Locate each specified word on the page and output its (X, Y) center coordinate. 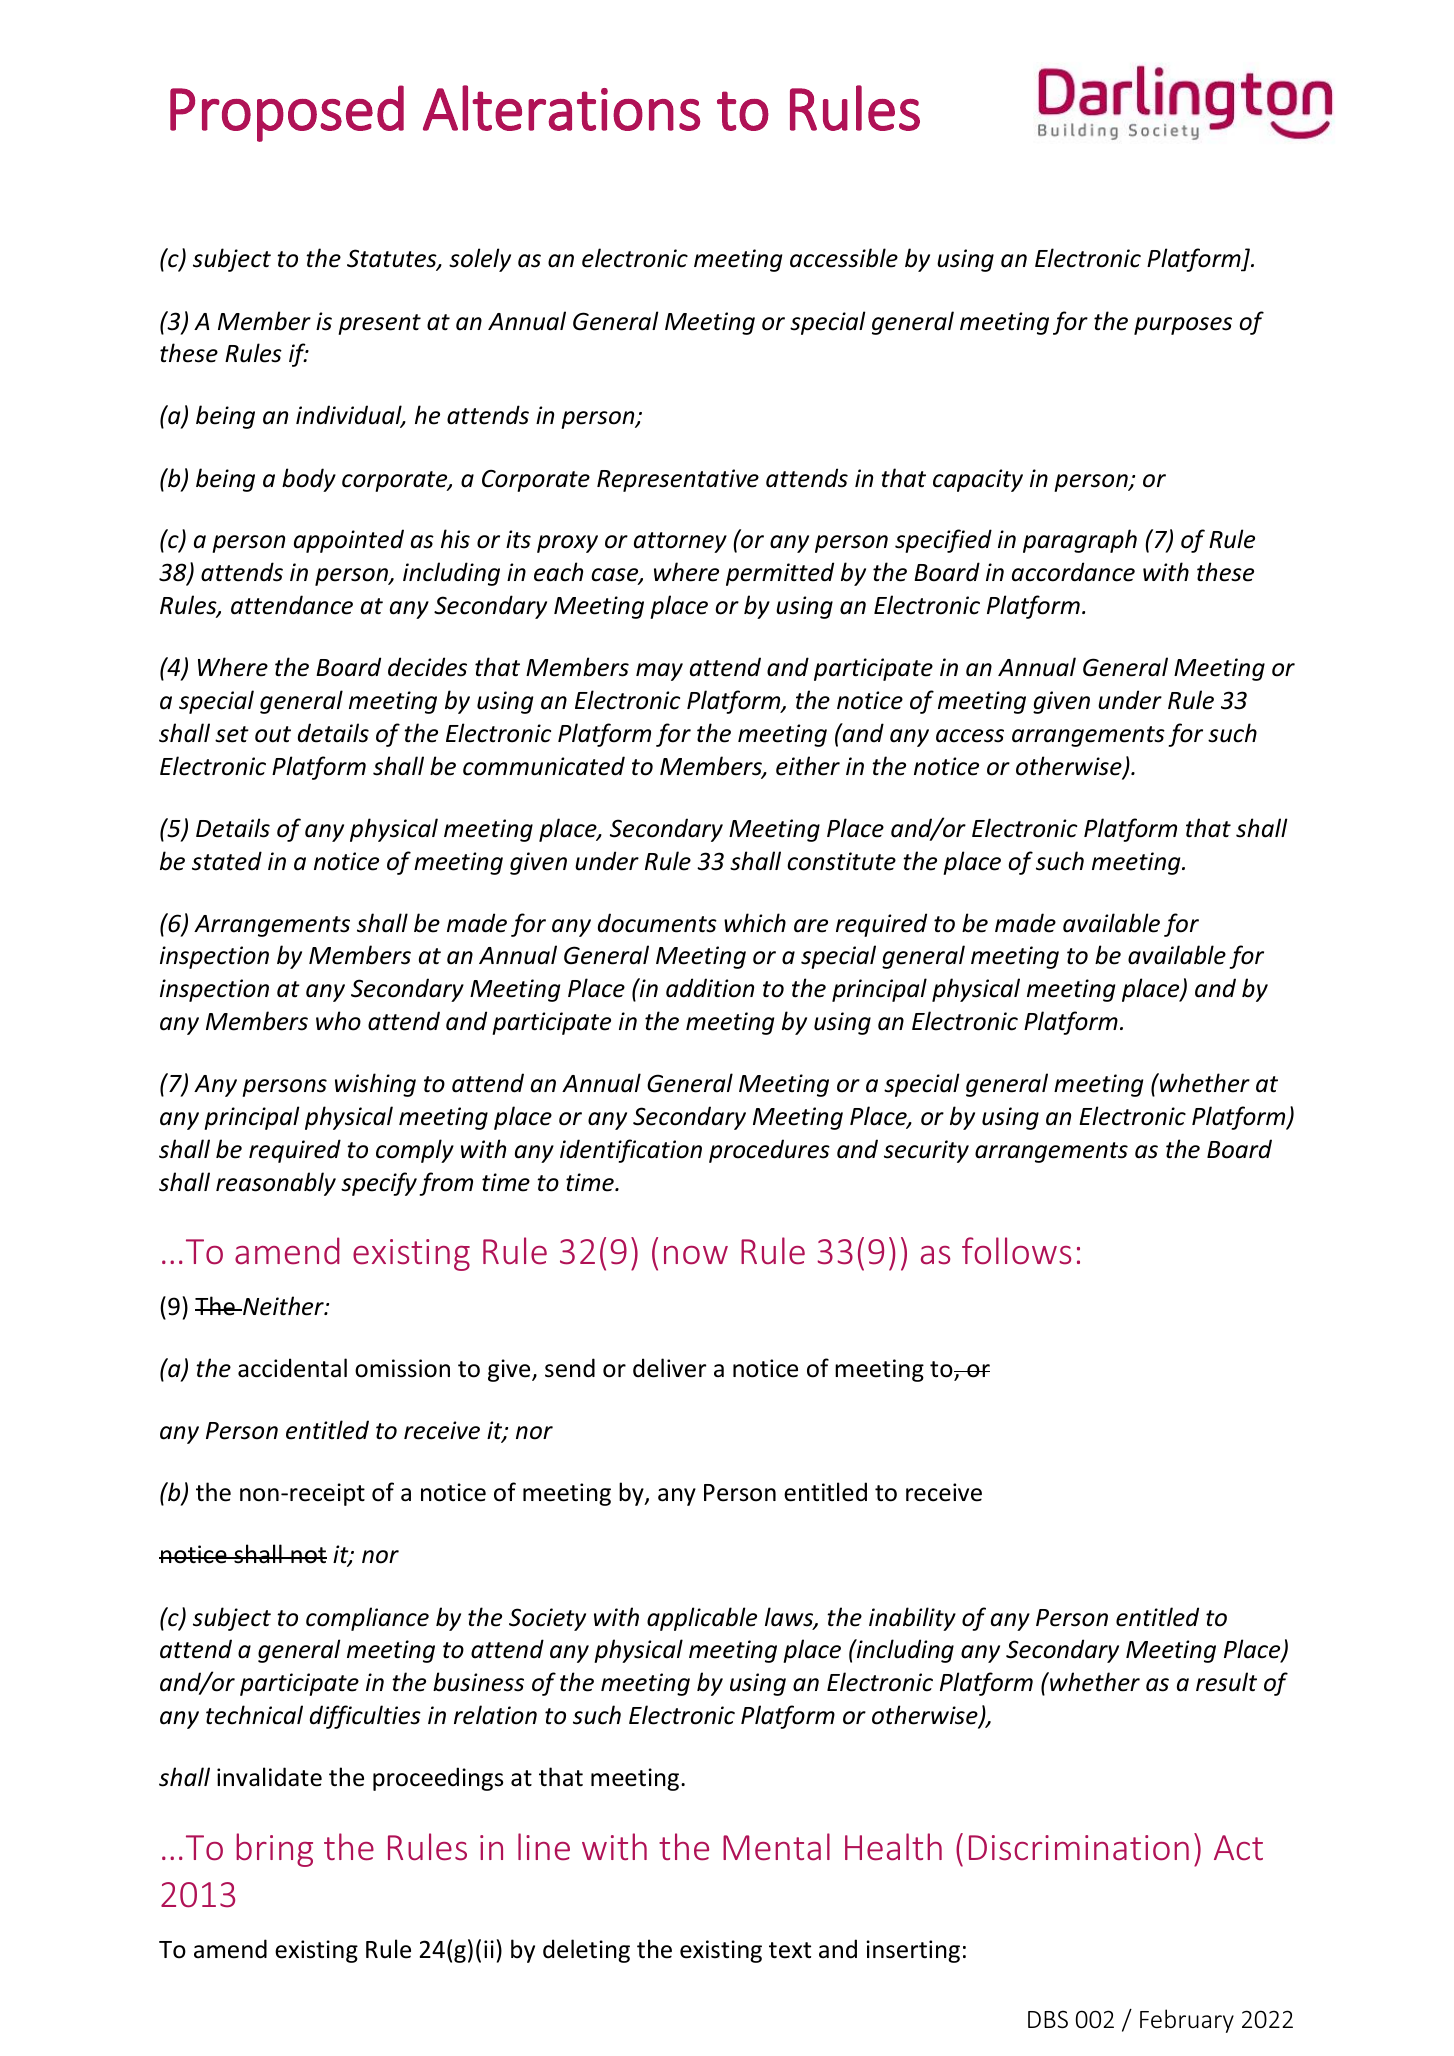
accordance (1073, 572)
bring (274, 1850)
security (926, 1151)
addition (710, 988)
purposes (1183, 326)
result (1226, 1682)
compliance (367, 1619)
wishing (375, 1085)
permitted (780, 574)
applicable (702, 1619)
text (790, 1950)
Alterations (561, 108)
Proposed (287, 113)
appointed (349, 541)
